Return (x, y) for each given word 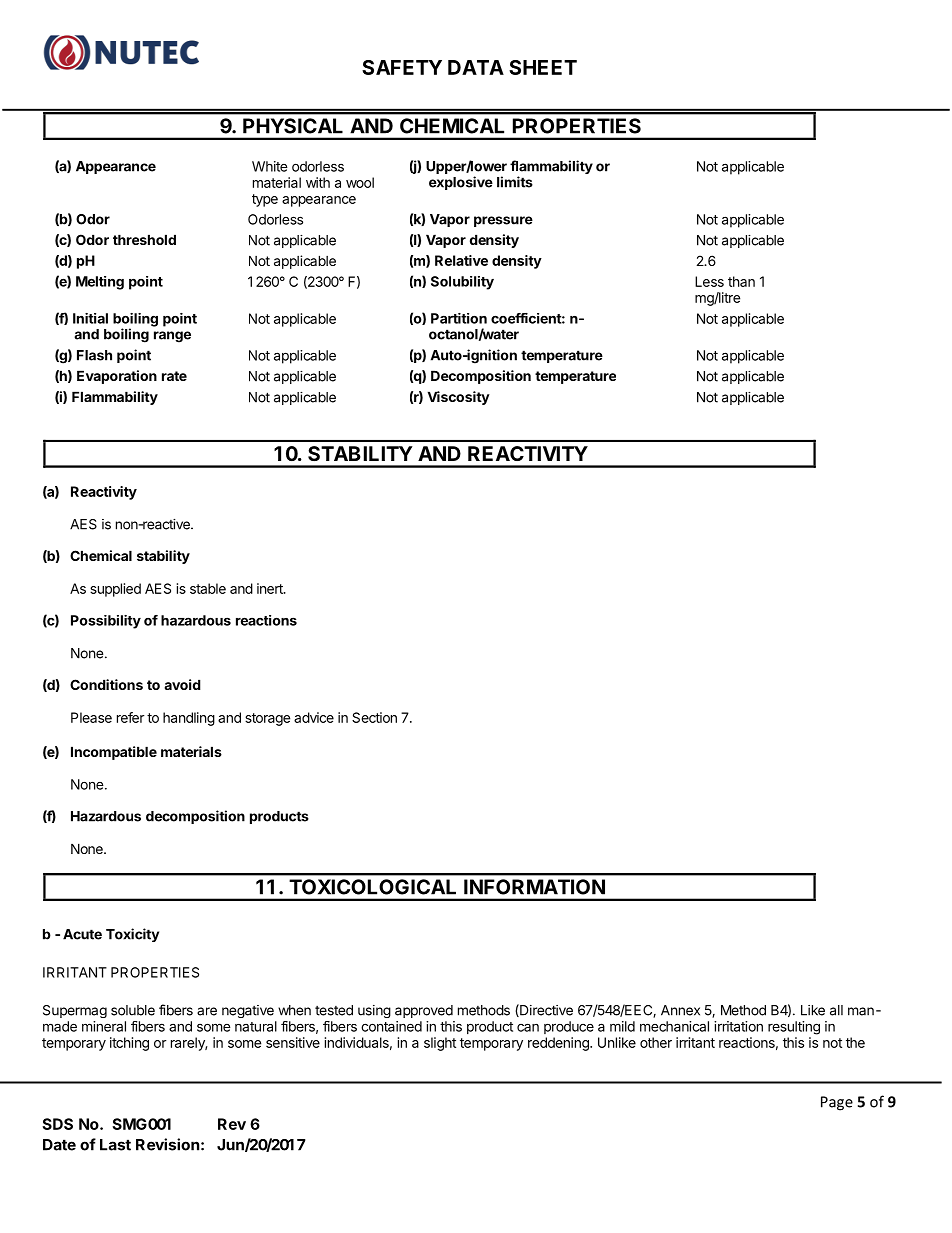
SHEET (543, 67)
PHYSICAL (293, 126)
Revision (167, 1144)
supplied (115, 590)
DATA (476, 67)
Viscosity (459, 398)
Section (374, 717)
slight (440, 1044)
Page (837, 1103)
